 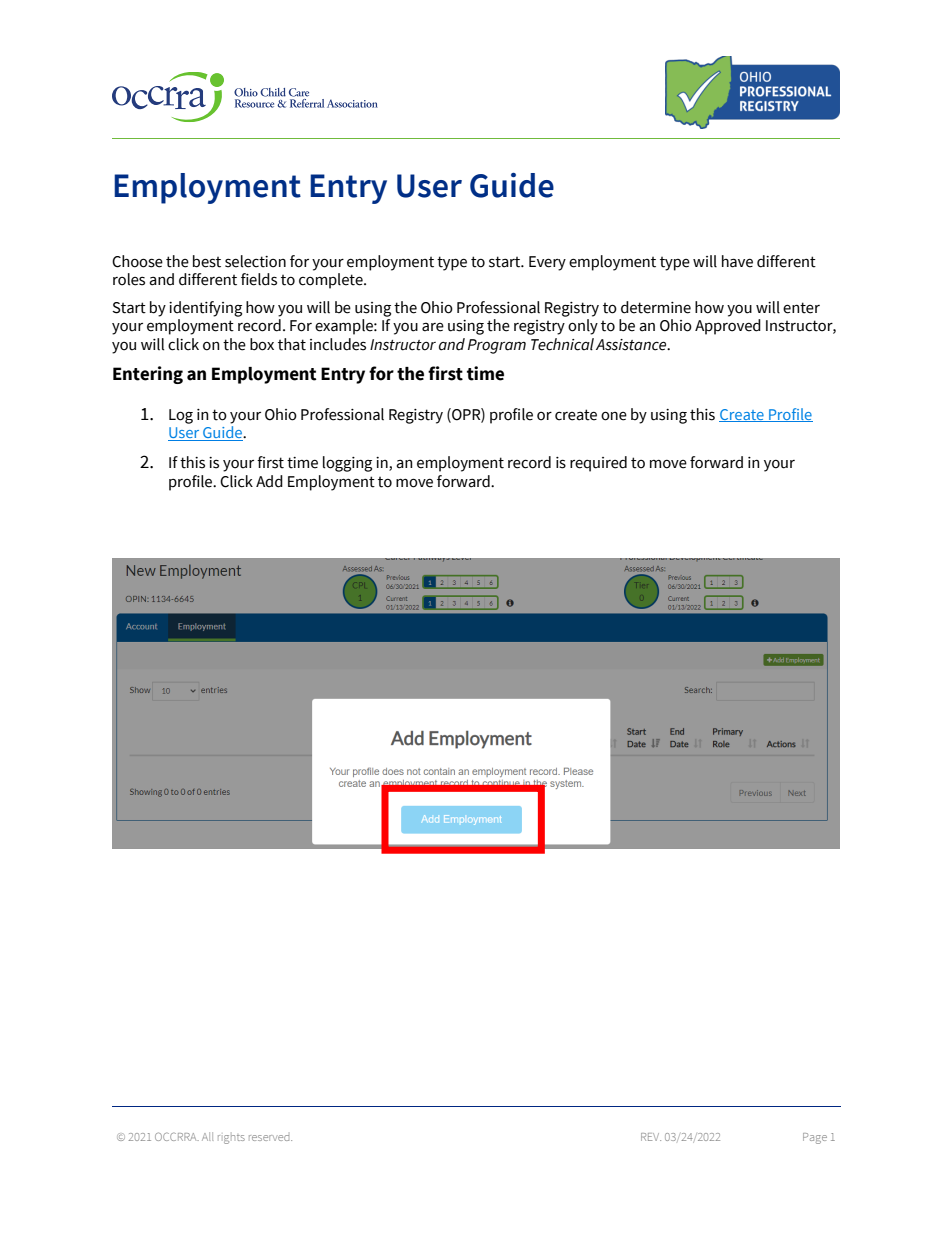 I want to click on one, so click(x=614, y=416).
